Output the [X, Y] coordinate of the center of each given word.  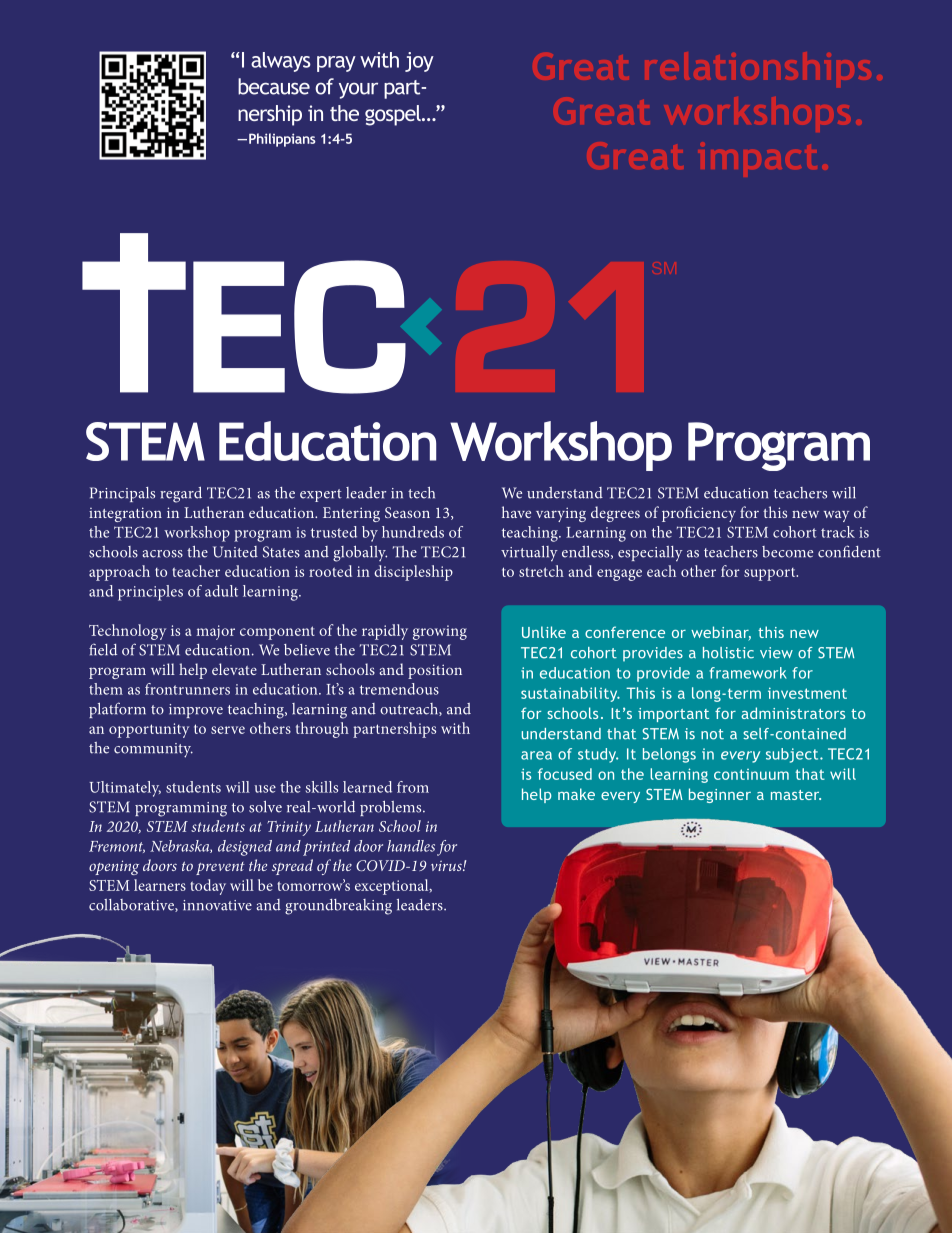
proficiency [699, 514]
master [796, 795]
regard [181, 495]
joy [419, 62]
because [274, 86]
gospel [394, 115]
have [516, 512]
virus [447, 866]
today [208, 887]
